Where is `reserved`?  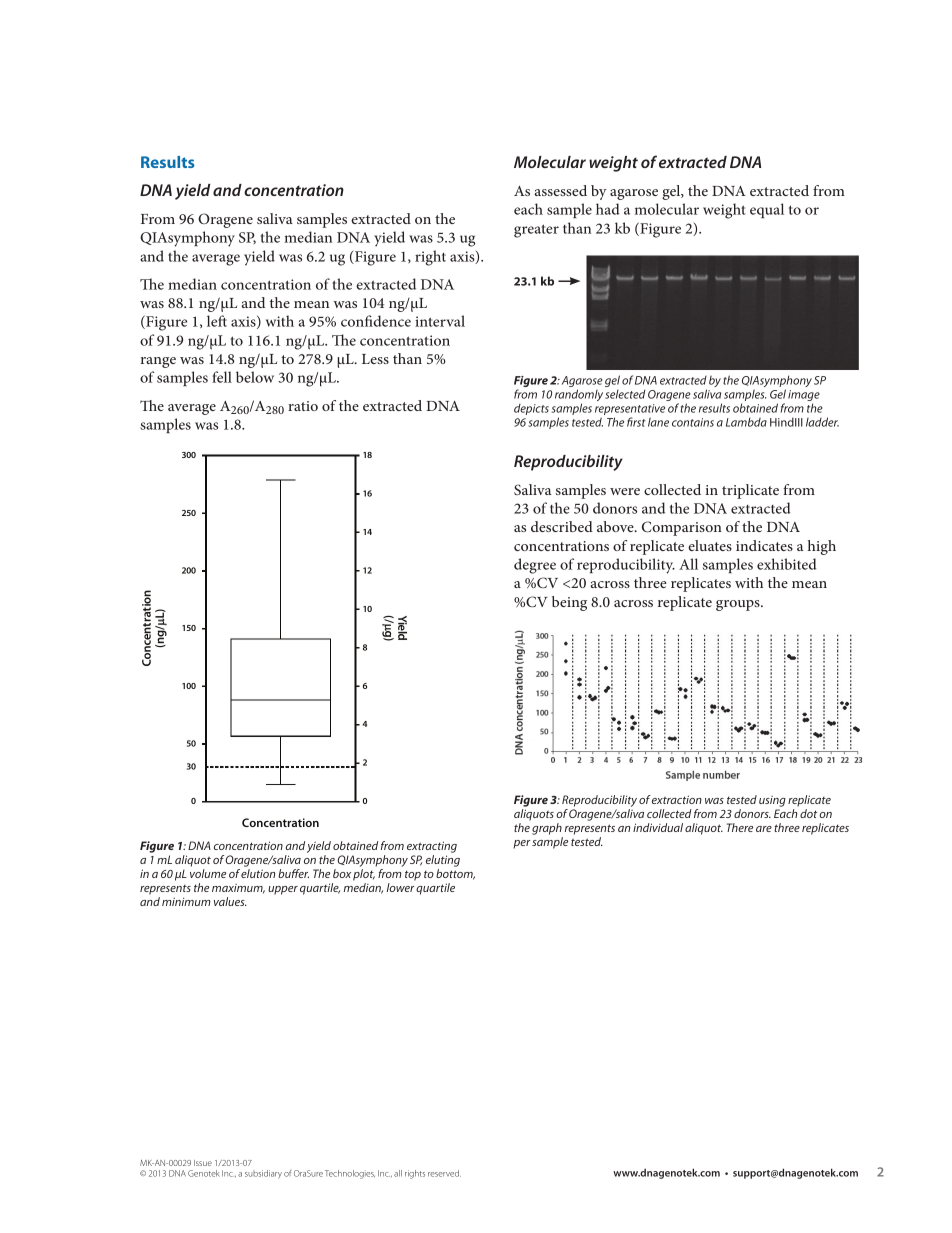 reserved is located at coordinates (444, 1173).
